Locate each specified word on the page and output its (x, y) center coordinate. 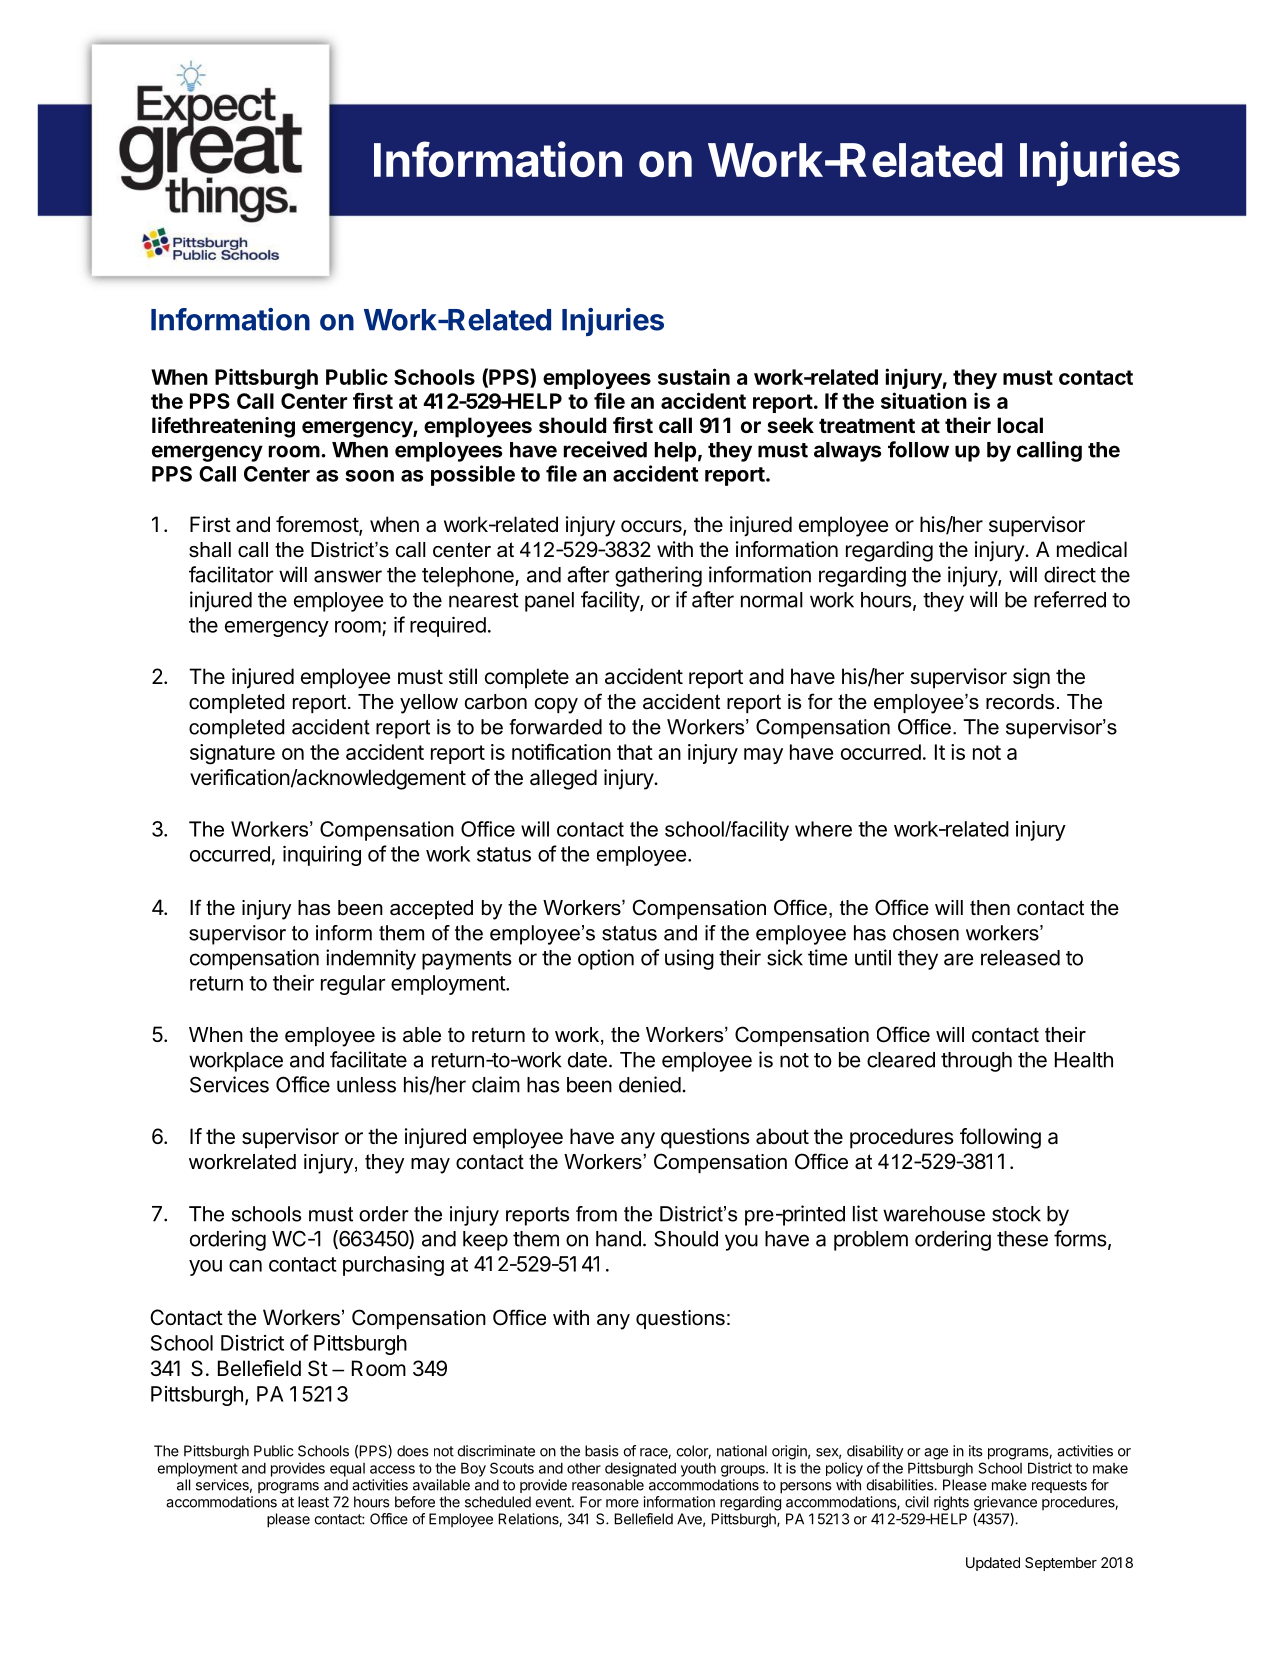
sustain (694, 376)
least (313, 1502)
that (635, 752)
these (1022, 1239)
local (1020, 425)
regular (353, 985)
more (622, 1503)
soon (369, 476)
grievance (1005, 1503)
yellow (429, 704)
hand (618, 1239)
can (245, 1266)
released (1020, 958)
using (689, 959)
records (1020, 702)
